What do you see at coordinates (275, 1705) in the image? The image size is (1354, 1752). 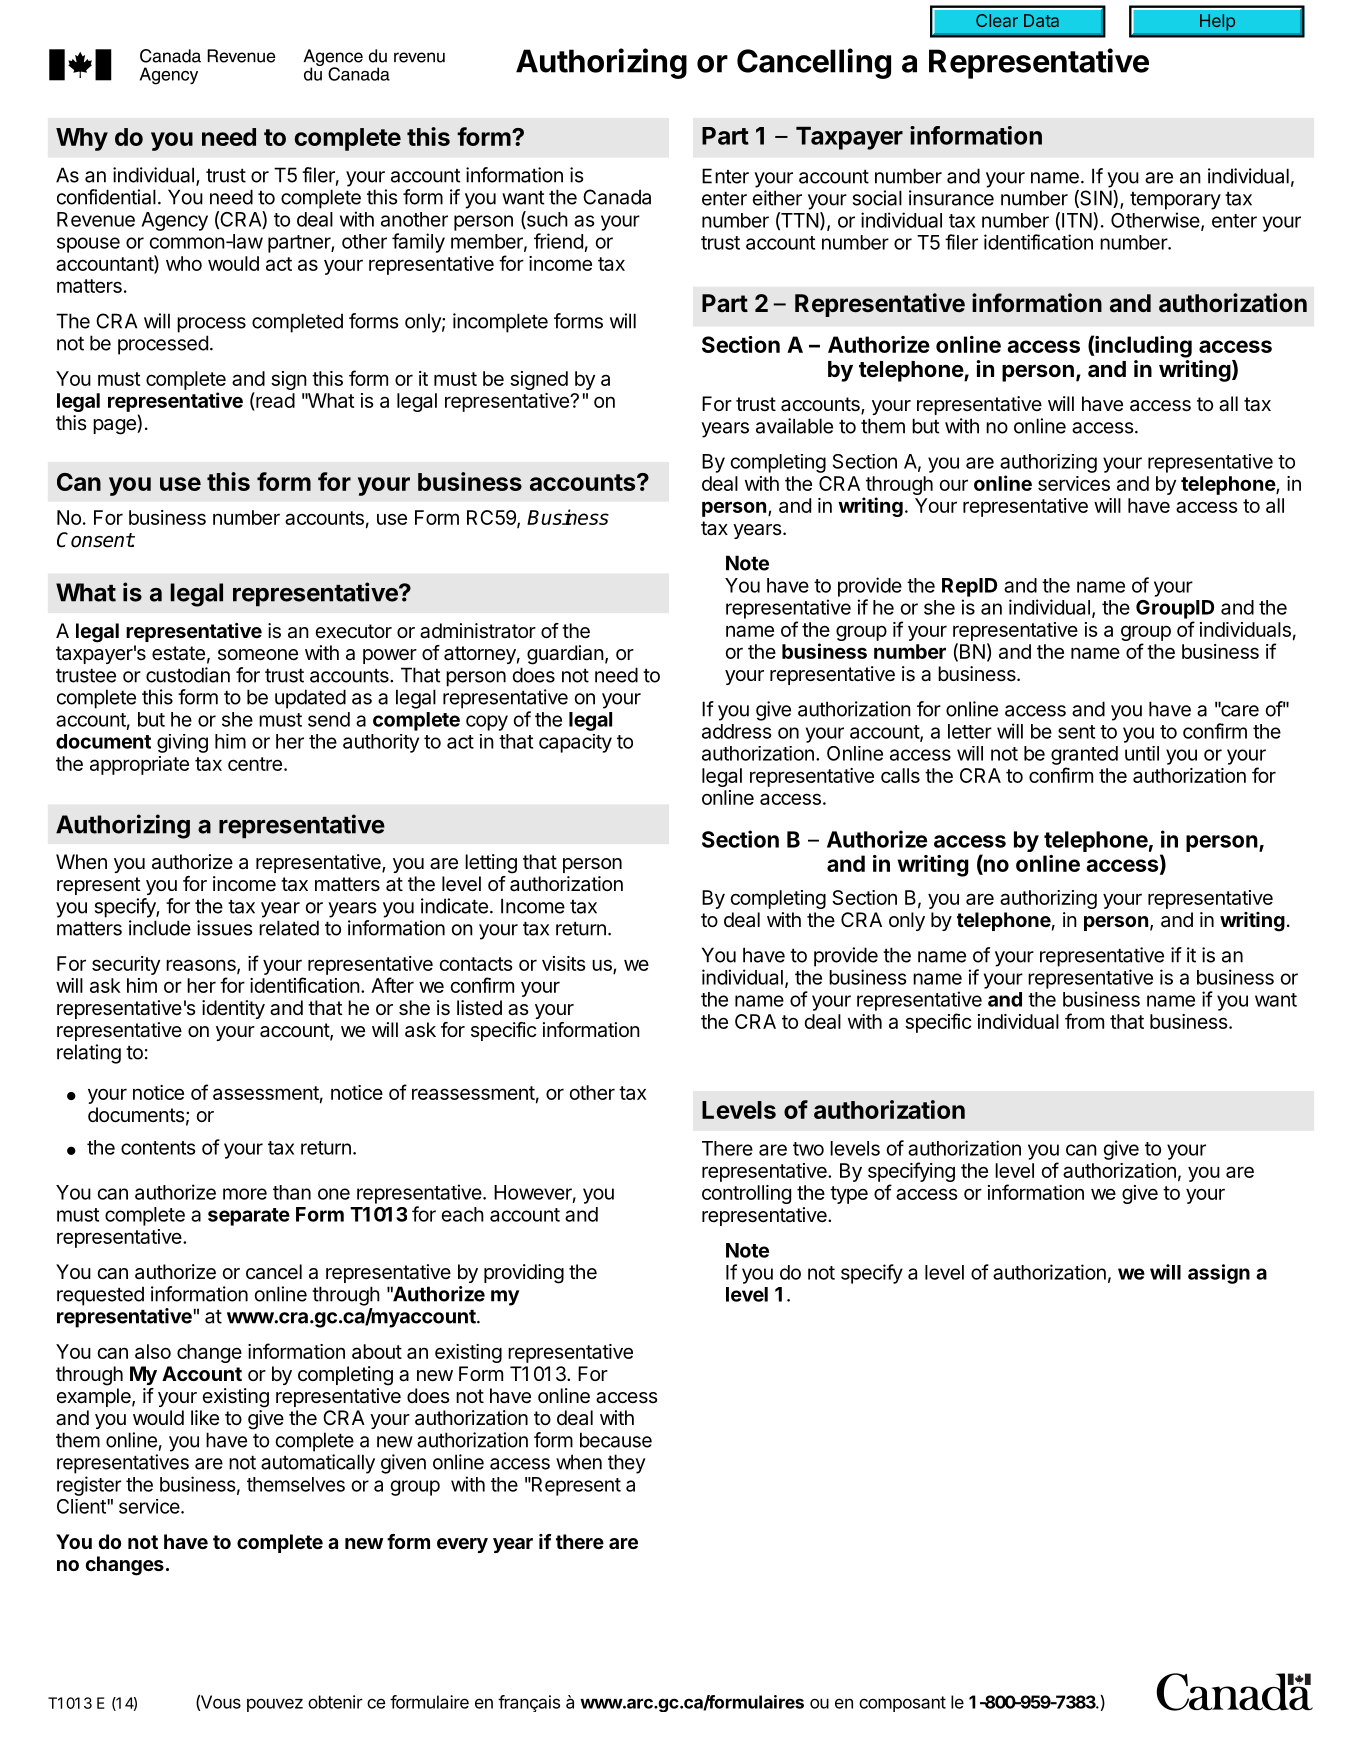 I see `pouvez` at bounding box center [275, 1705].
